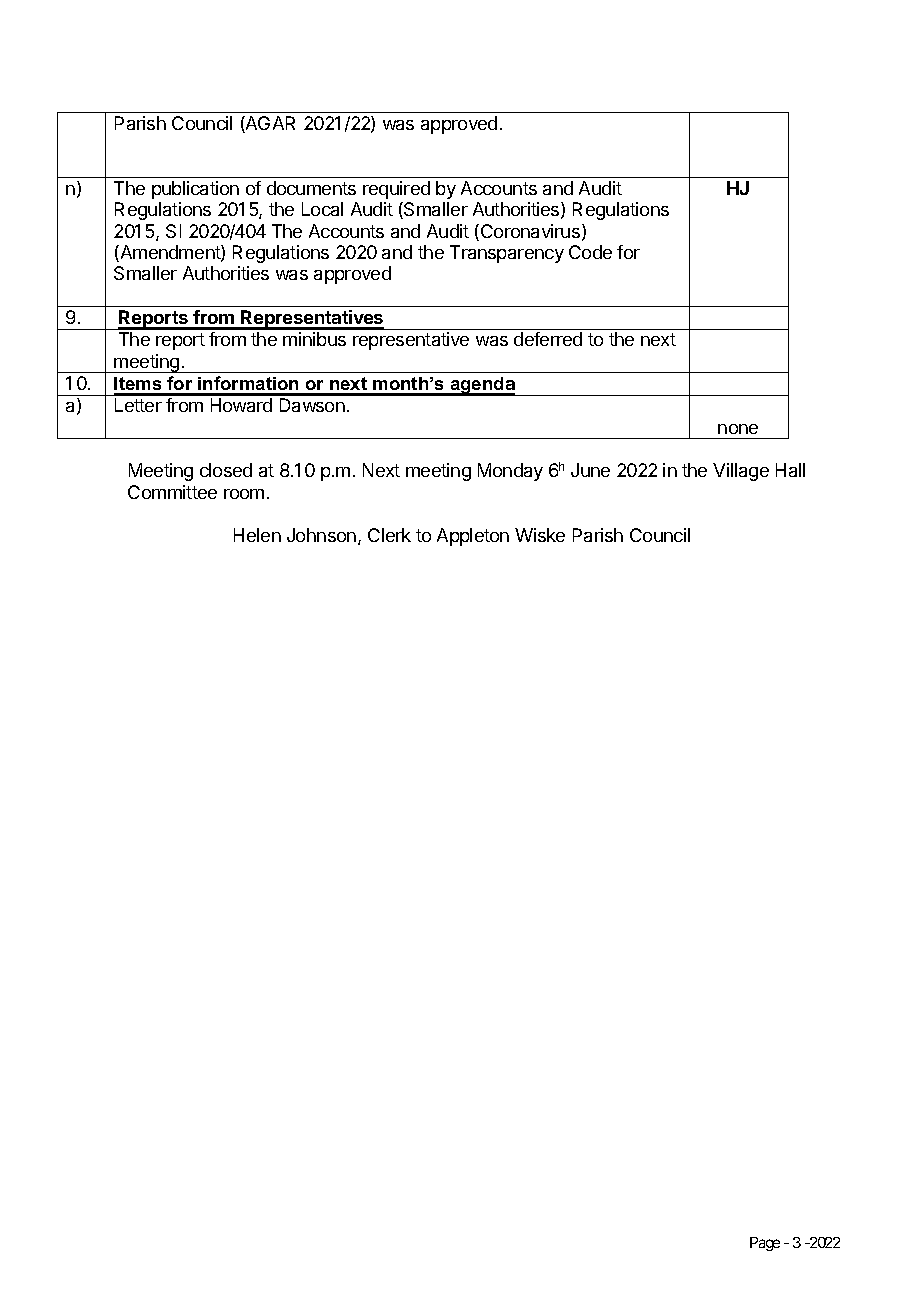 This image has height=1308, width=924. Describe the element at coordinates (257, 535) in the image. I see `Helen` at that location.
